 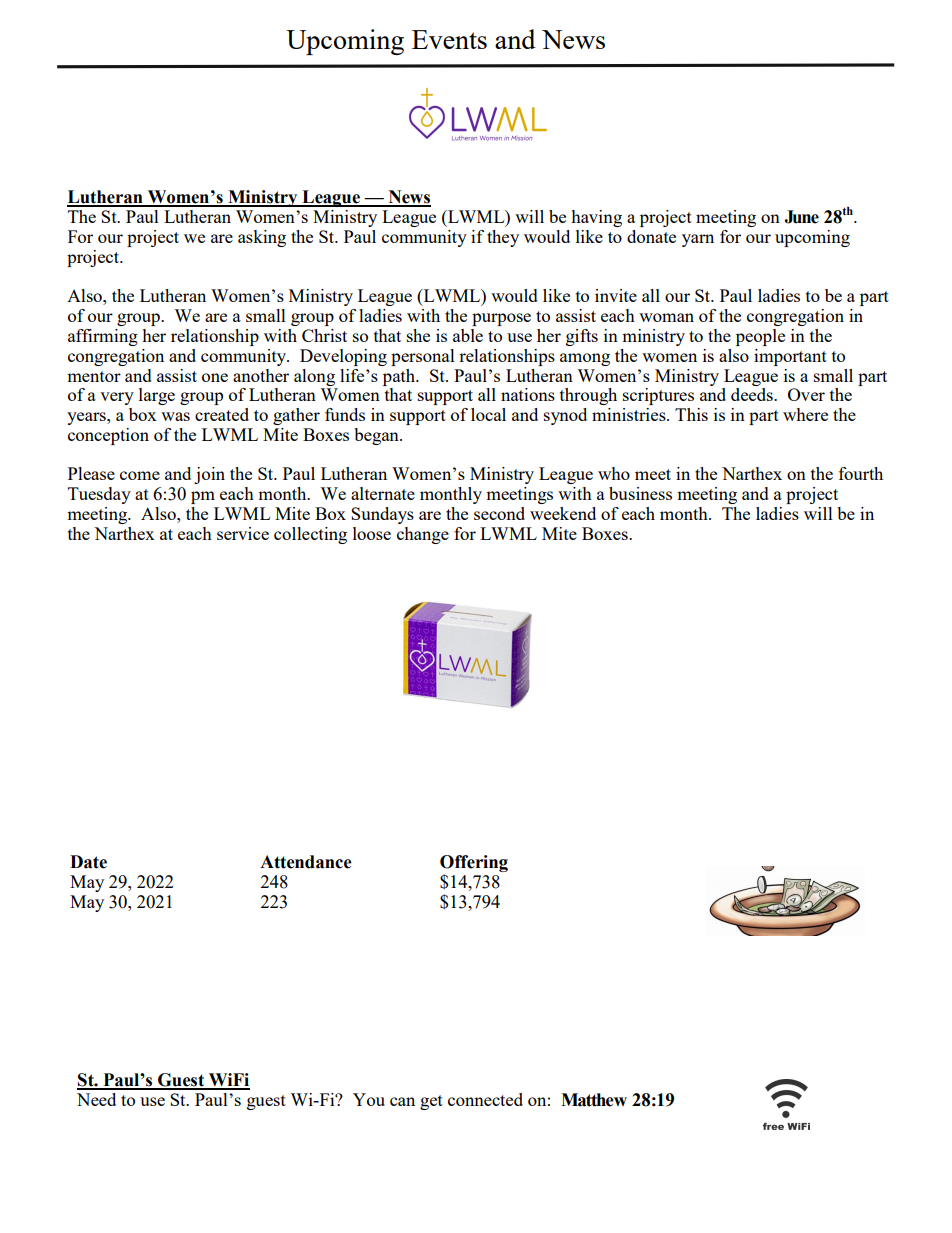 What do you see at coordinates (209, 475) in the image?
I see `join` at bounding box center [209, 475].
